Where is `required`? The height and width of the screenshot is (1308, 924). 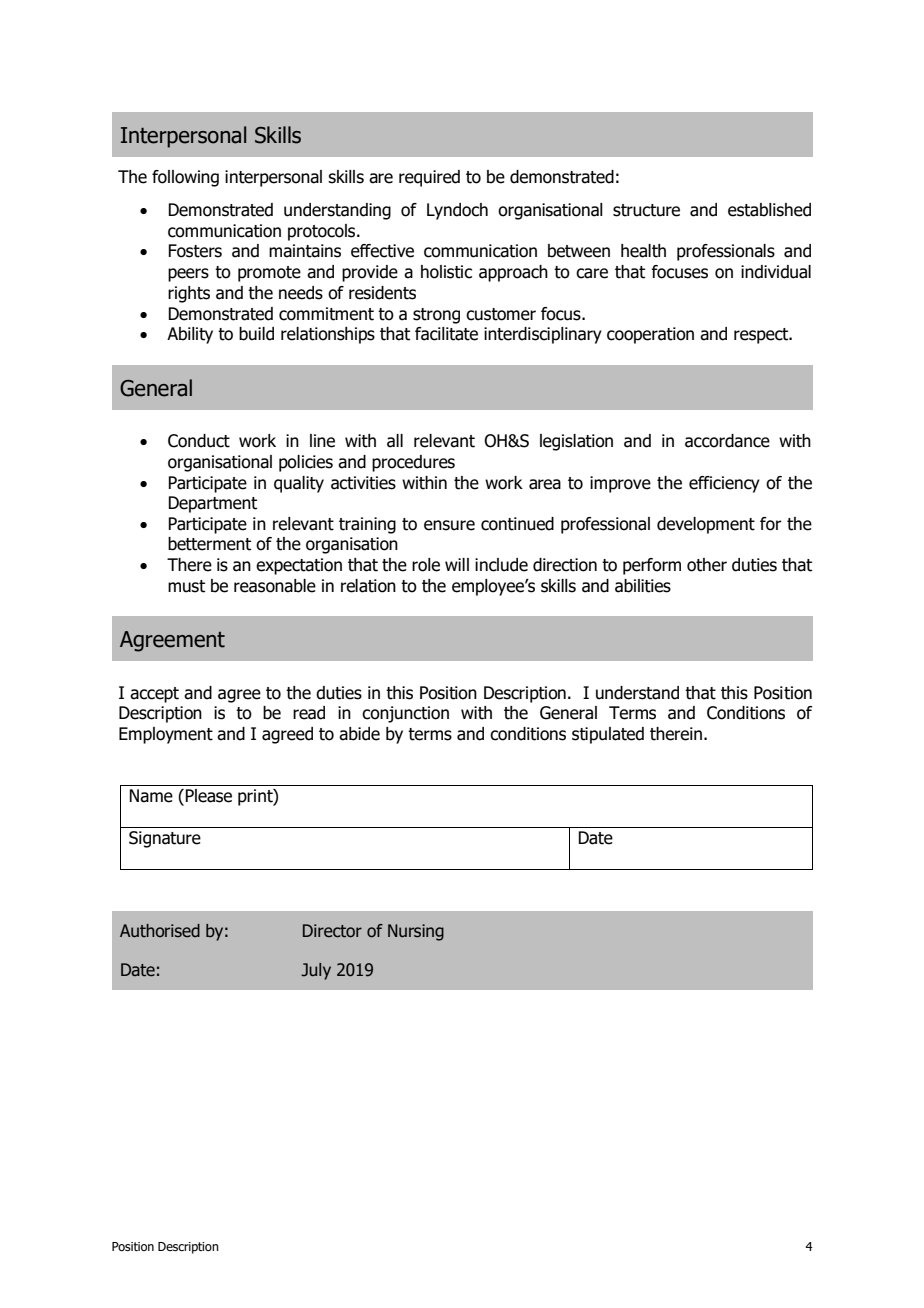 required is located at coordinates (429, 178).
